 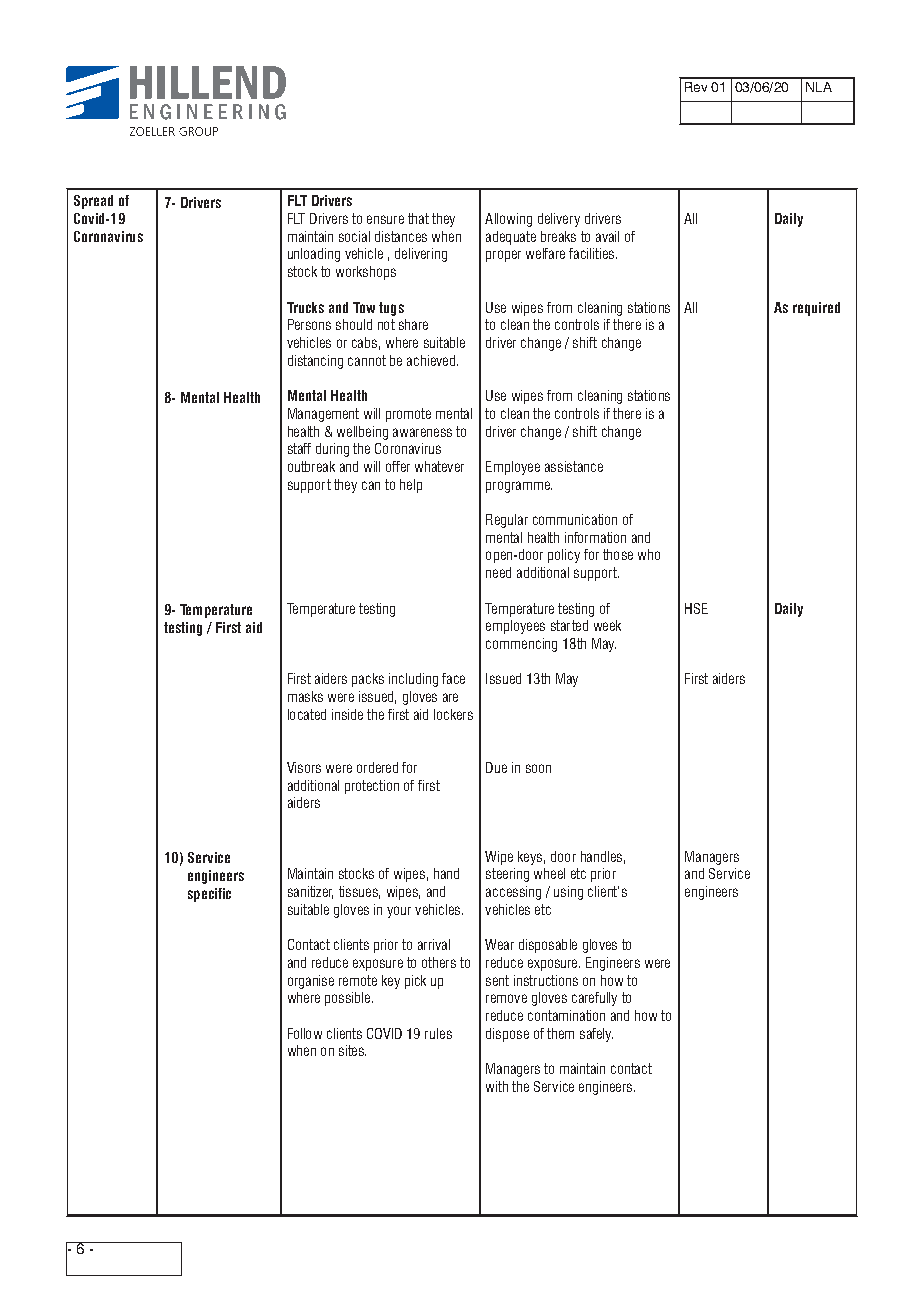 I want to click on soon, so click(x=538, y=768).
